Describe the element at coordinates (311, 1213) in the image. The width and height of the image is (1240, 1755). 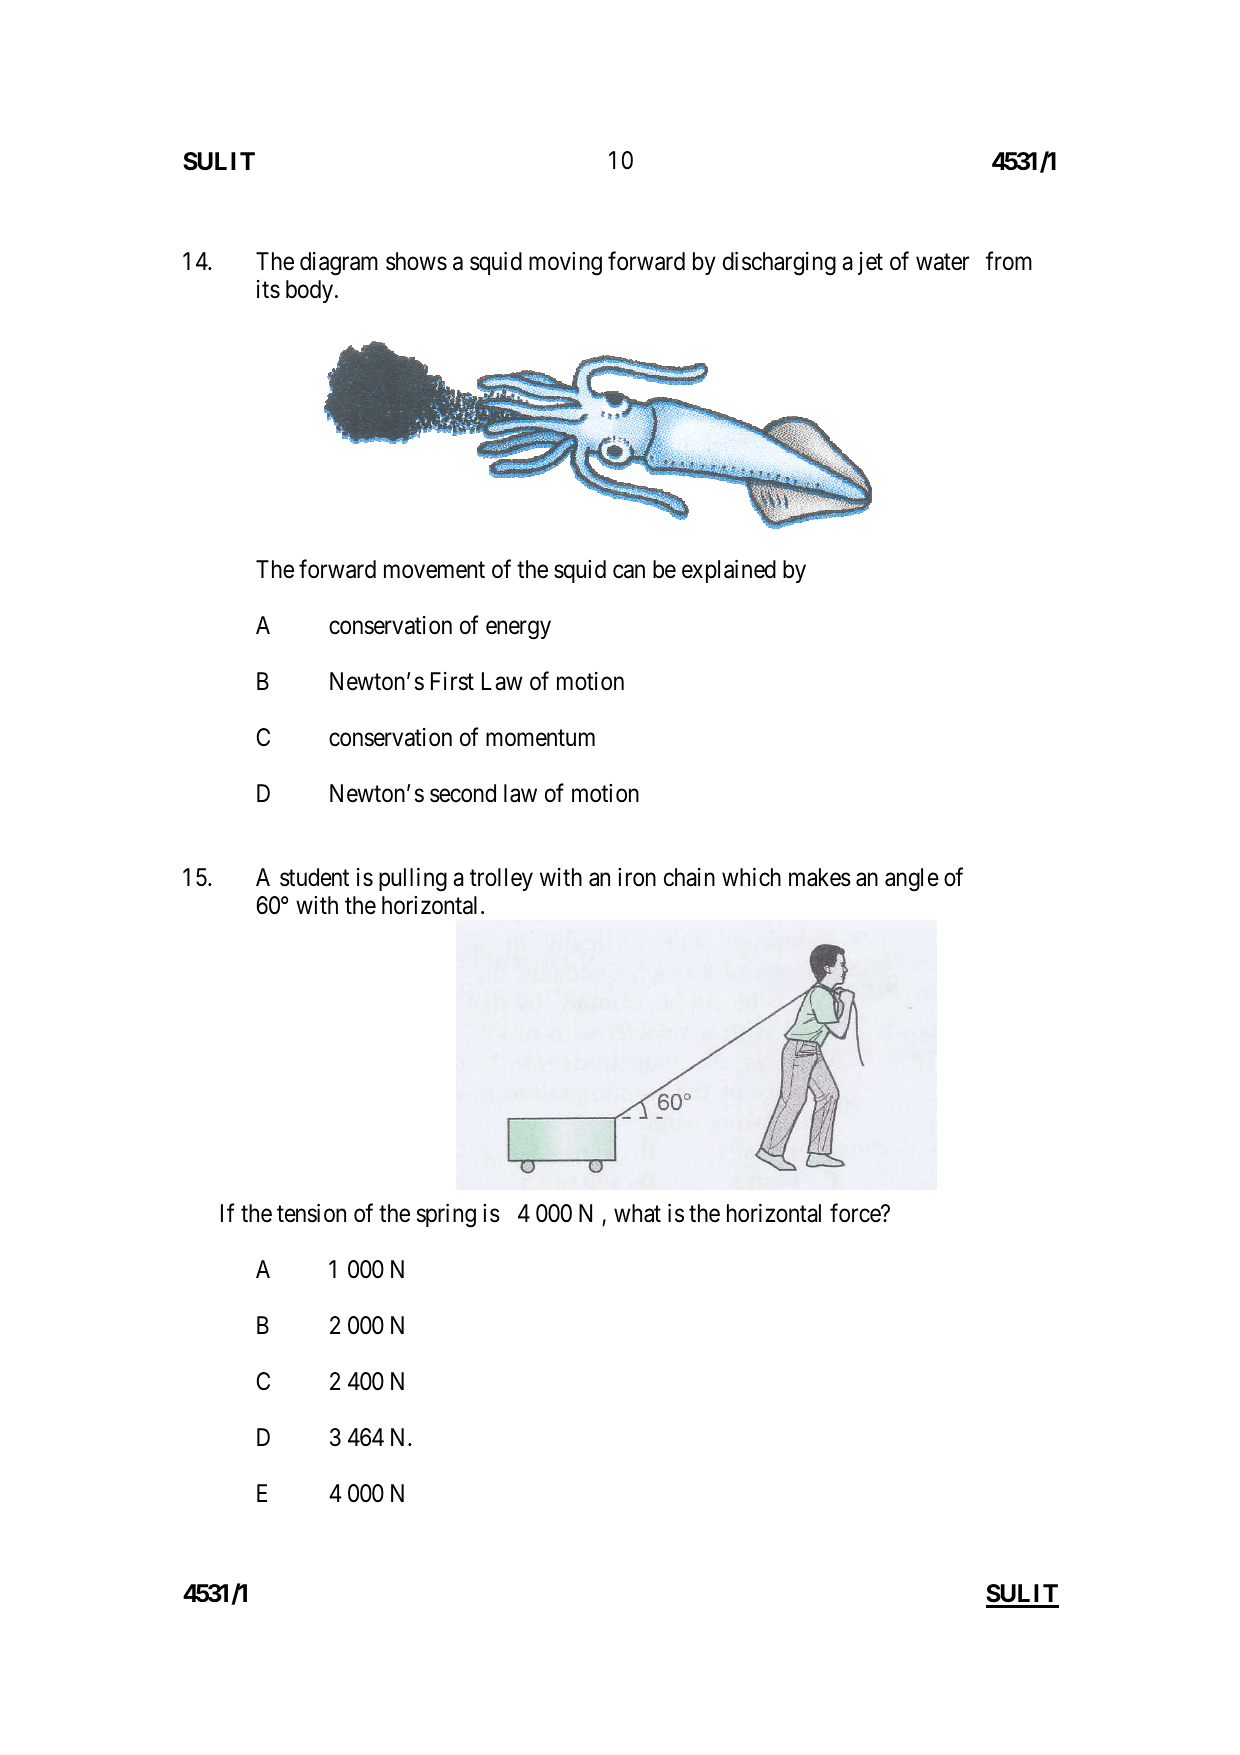
I see `tension` at that location.
